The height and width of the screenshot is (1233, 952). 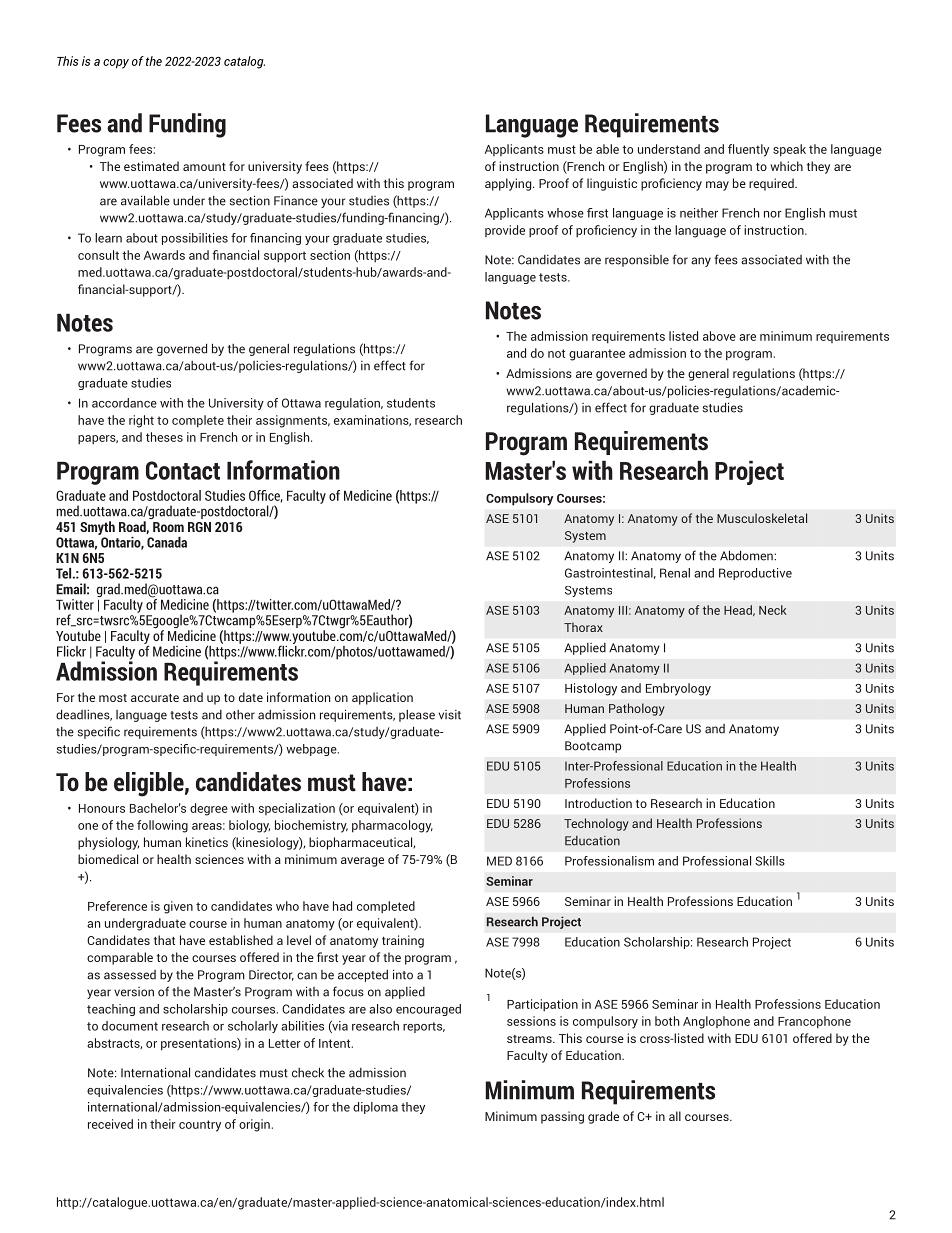 What do you see at coordinates (200, 1126) in the screenshot?
I see `country` at bounding box center [200, 1126].
